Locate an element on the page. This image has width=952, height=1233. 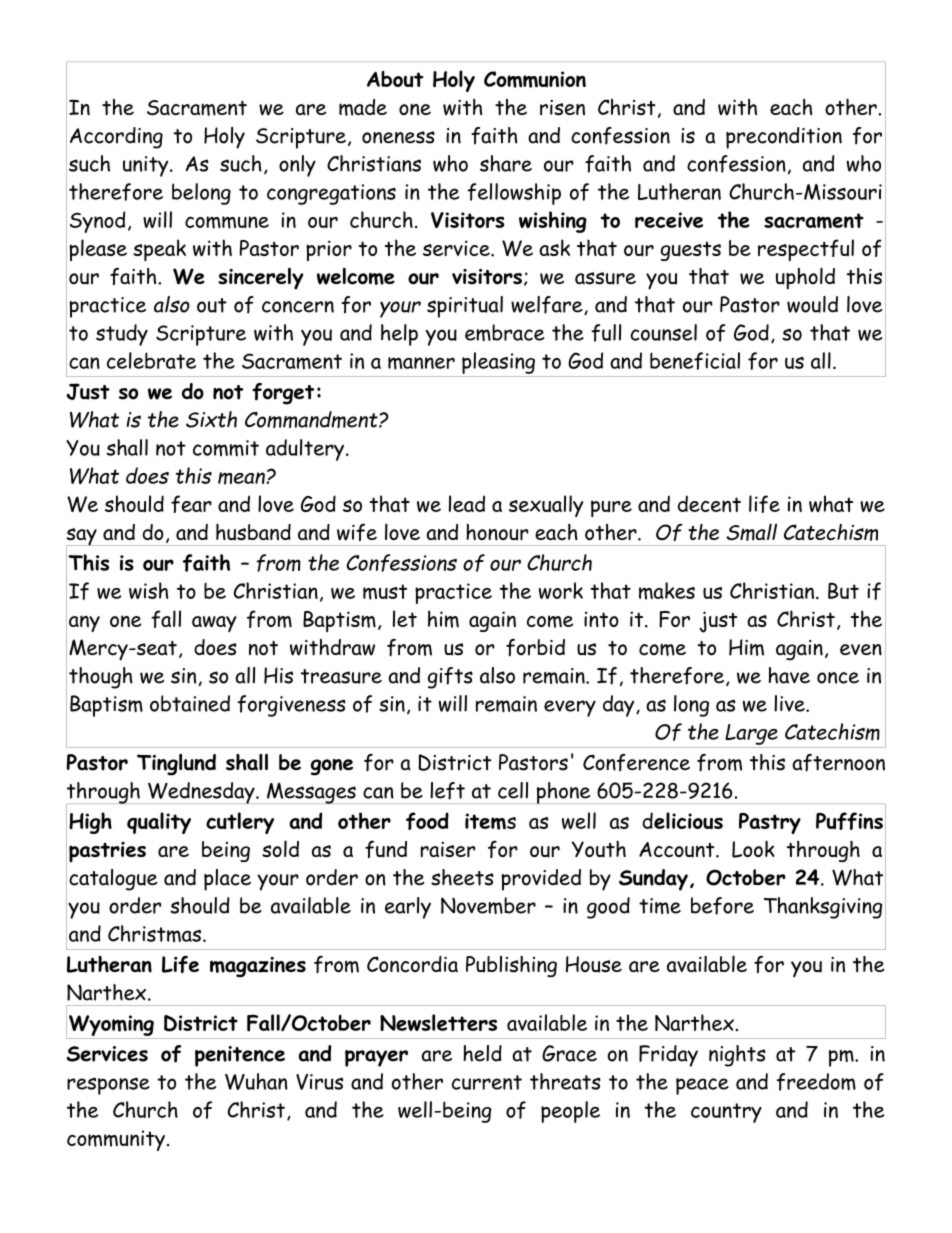
celebrate is located at coordinates (151, 360).
